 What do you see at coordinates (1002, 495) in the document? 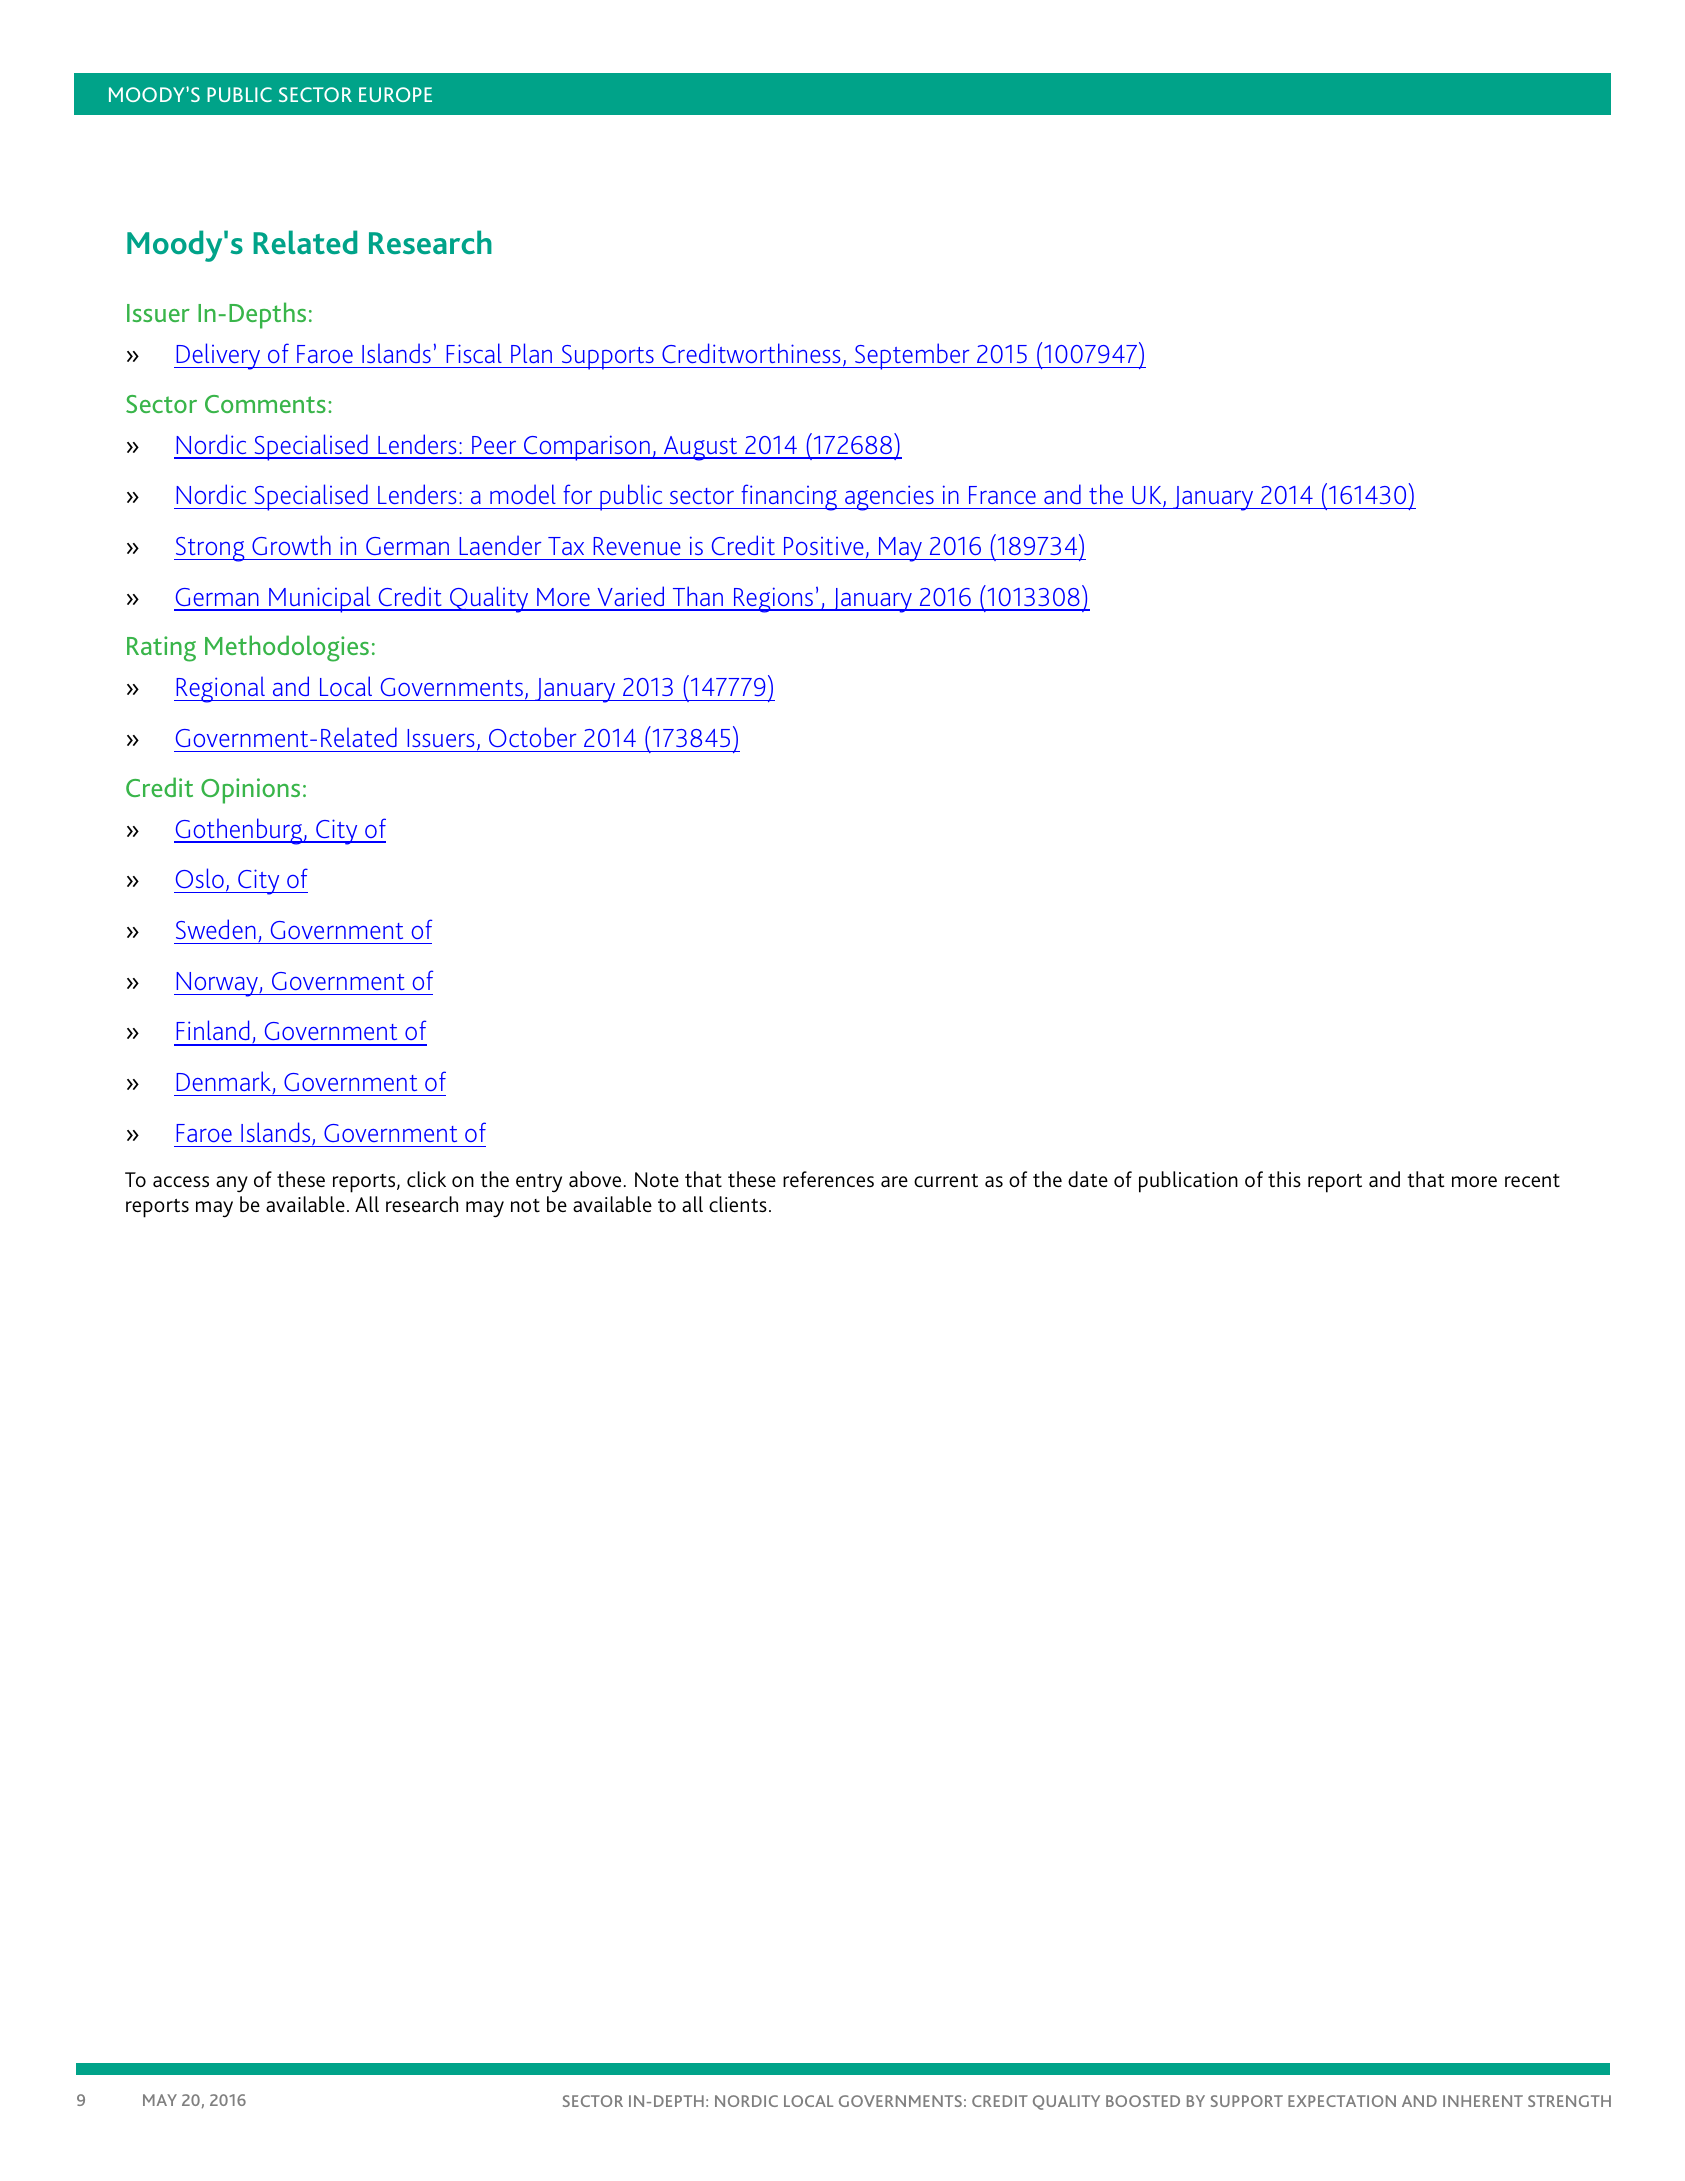
I see `France` at bounding box center [1002, 495].
